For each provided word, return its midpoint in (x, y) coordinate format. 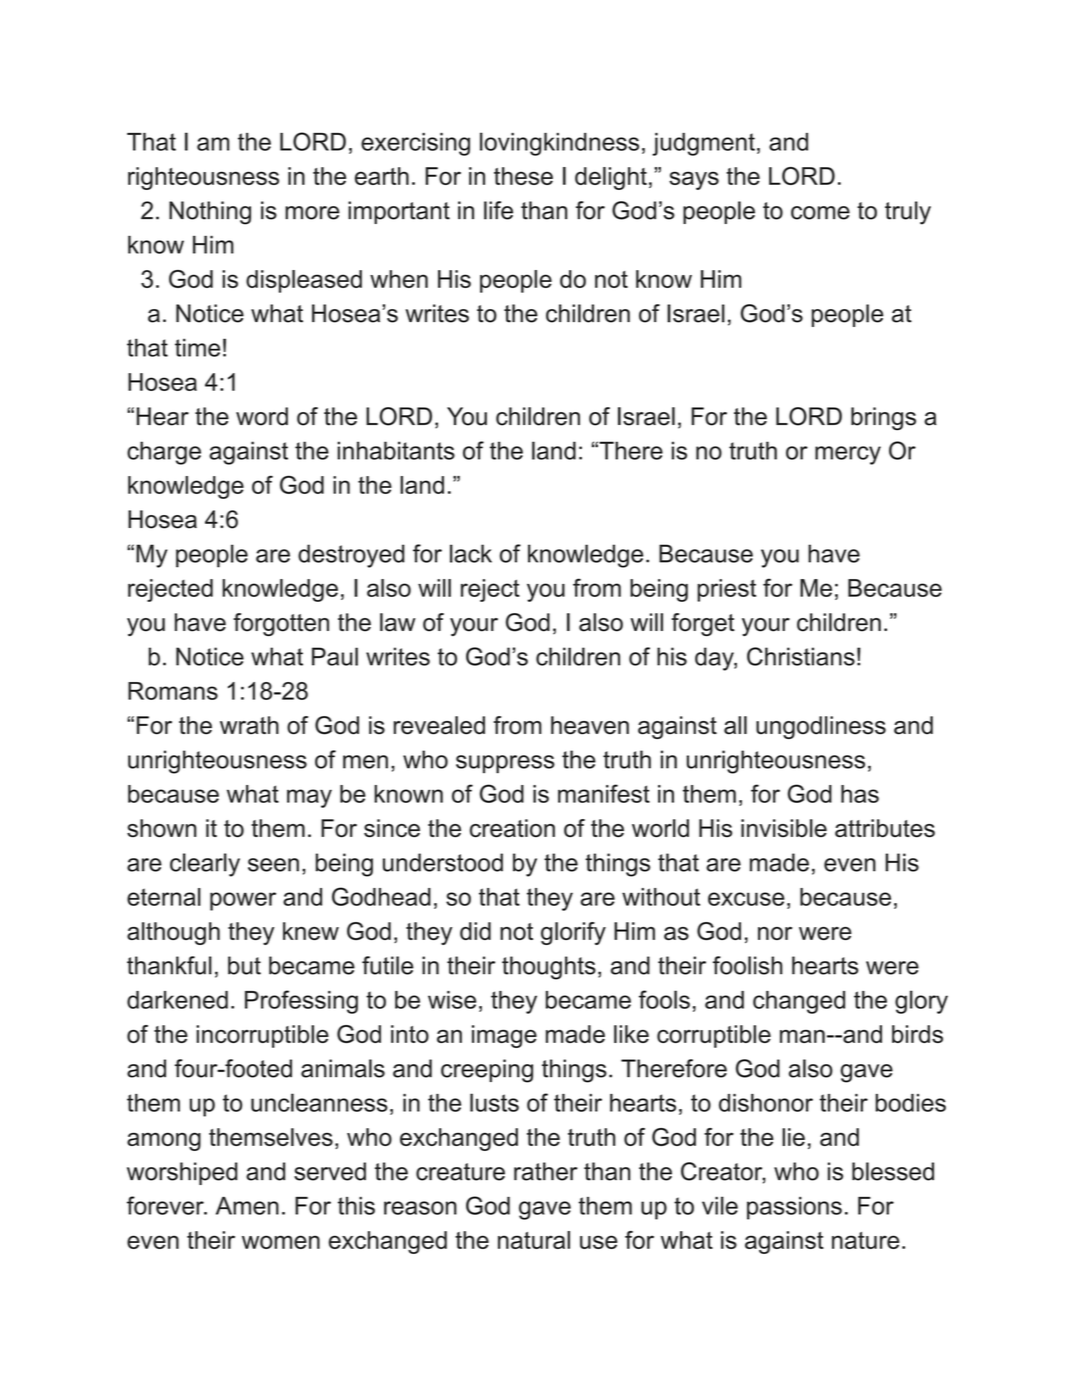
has (860, 794)
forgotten (281, 624)
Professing (301, 1002)
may (309, 798)
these (523, 176)
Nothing (210, 213)
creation (512, 828)
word (262, 416)
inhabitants (396, 450)
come (820, 213)
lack (471, 553)
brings (883, 419)
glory (921, 1002)
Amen (247, 1206)
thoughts (549, 968)
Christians (801, 656)
